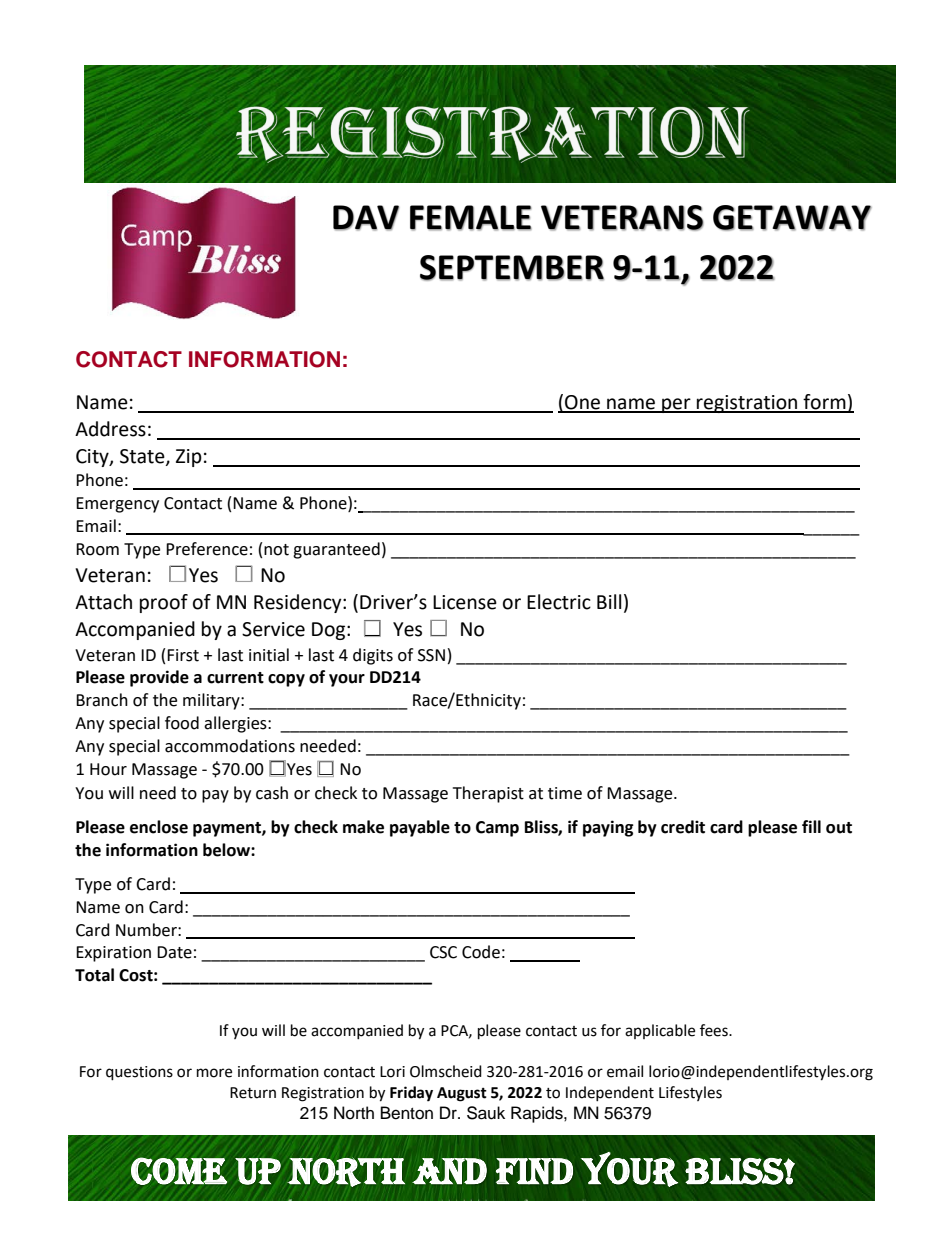  Describe the element at coordinates (811, 826) in the image. I see `fill` at that location.
